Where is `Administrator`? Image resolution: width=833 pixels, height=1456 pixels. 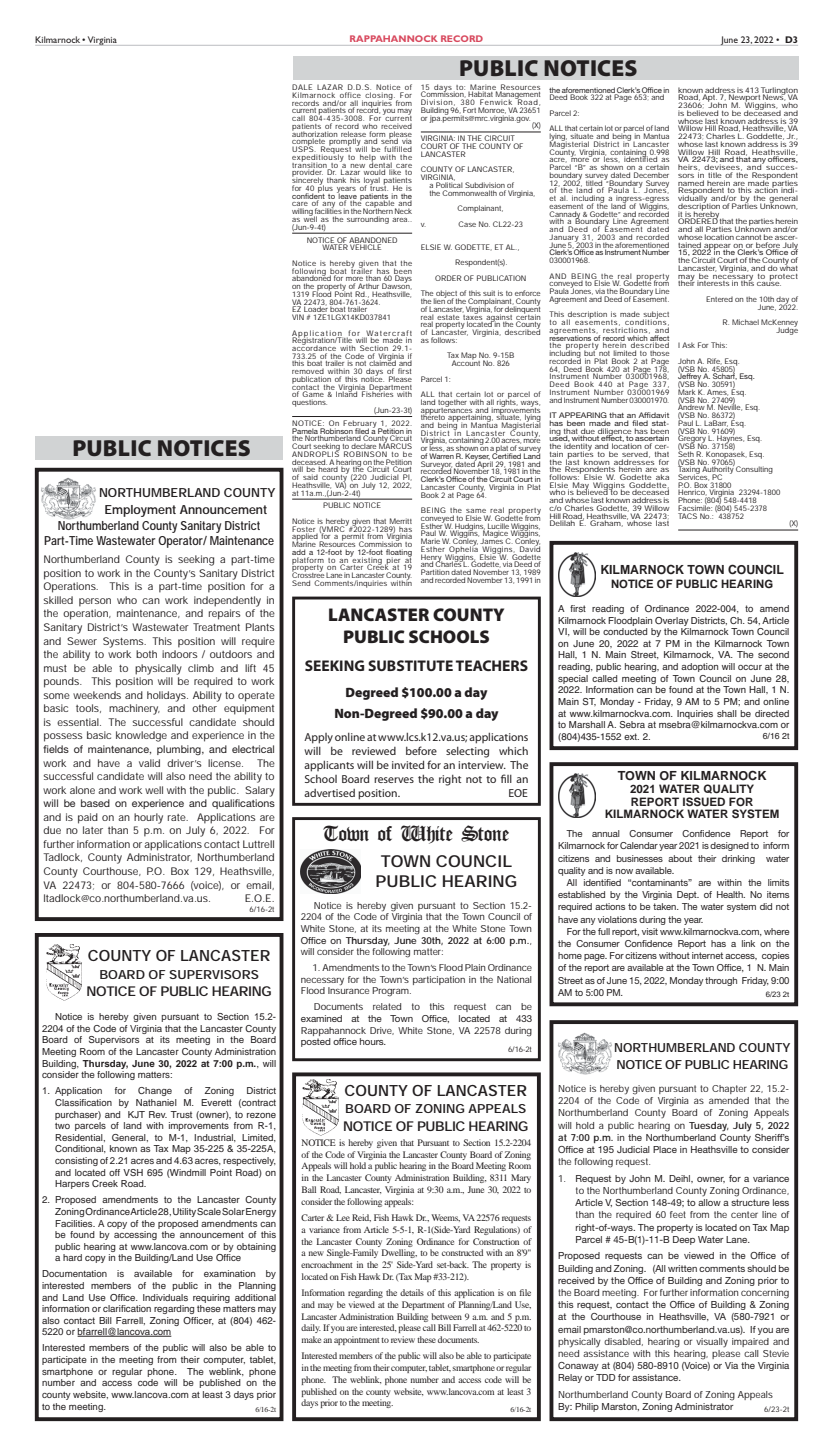
Administrator is located at coordinates (159, 857).
